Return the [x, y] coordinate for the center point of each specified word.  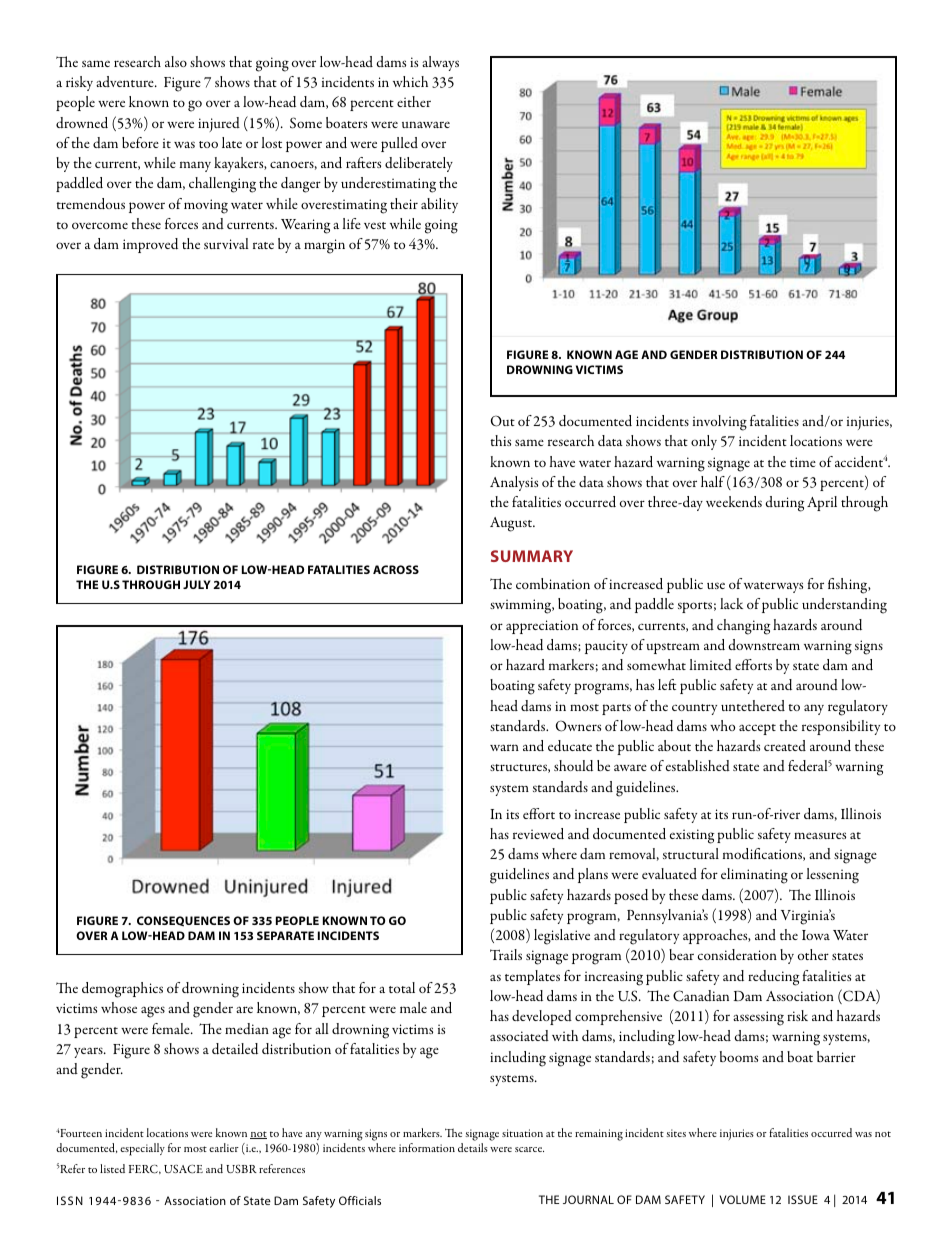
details [473, 1147]
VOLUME [743, 1199]
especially [142, 1149]
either [414, 101]
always [440, 63]
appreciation [542, 627]
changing [744, 627]
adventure [126, 81]
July [197, 584]
